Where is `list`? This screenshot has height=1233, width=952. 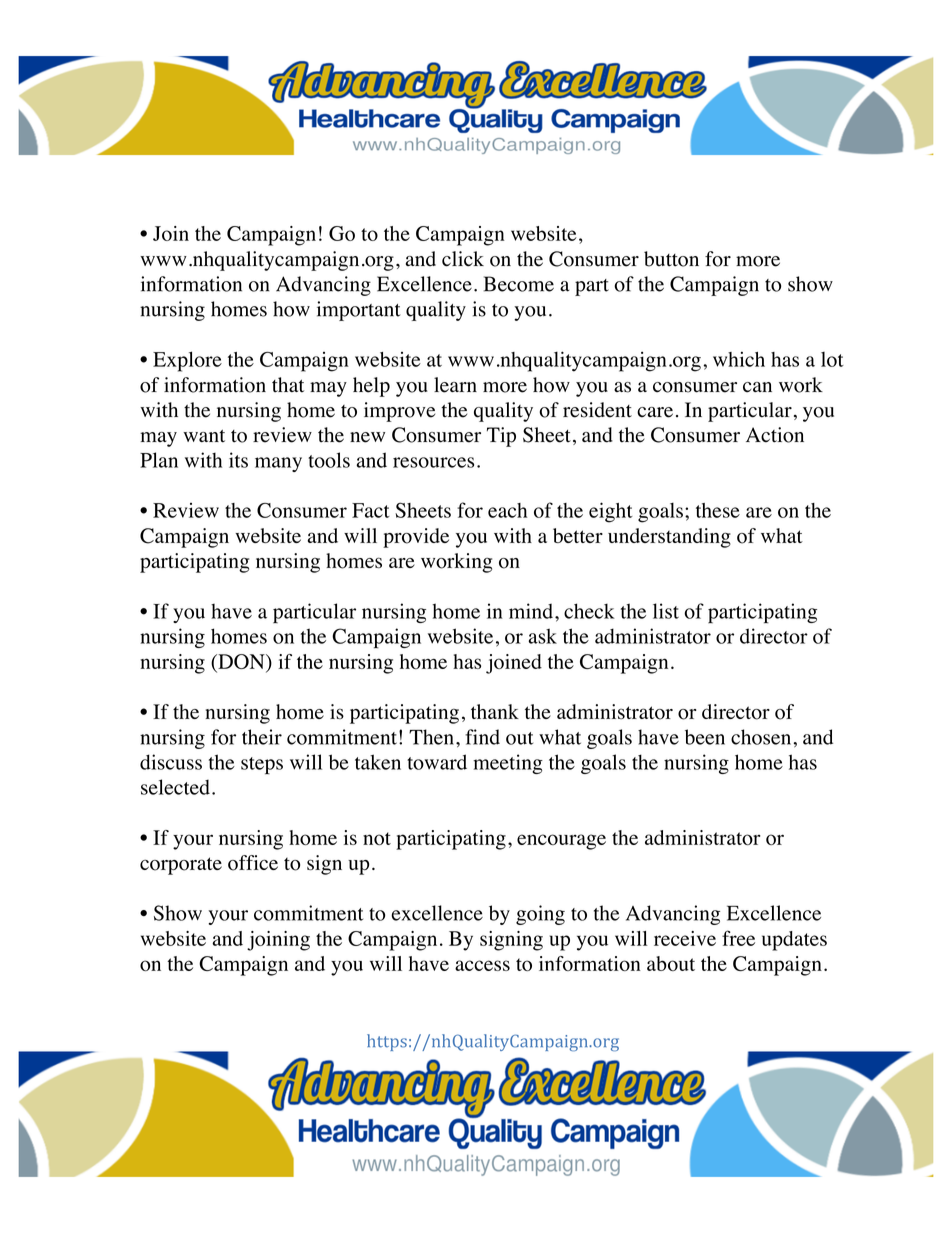
list is located at coordinates (666, 611).
